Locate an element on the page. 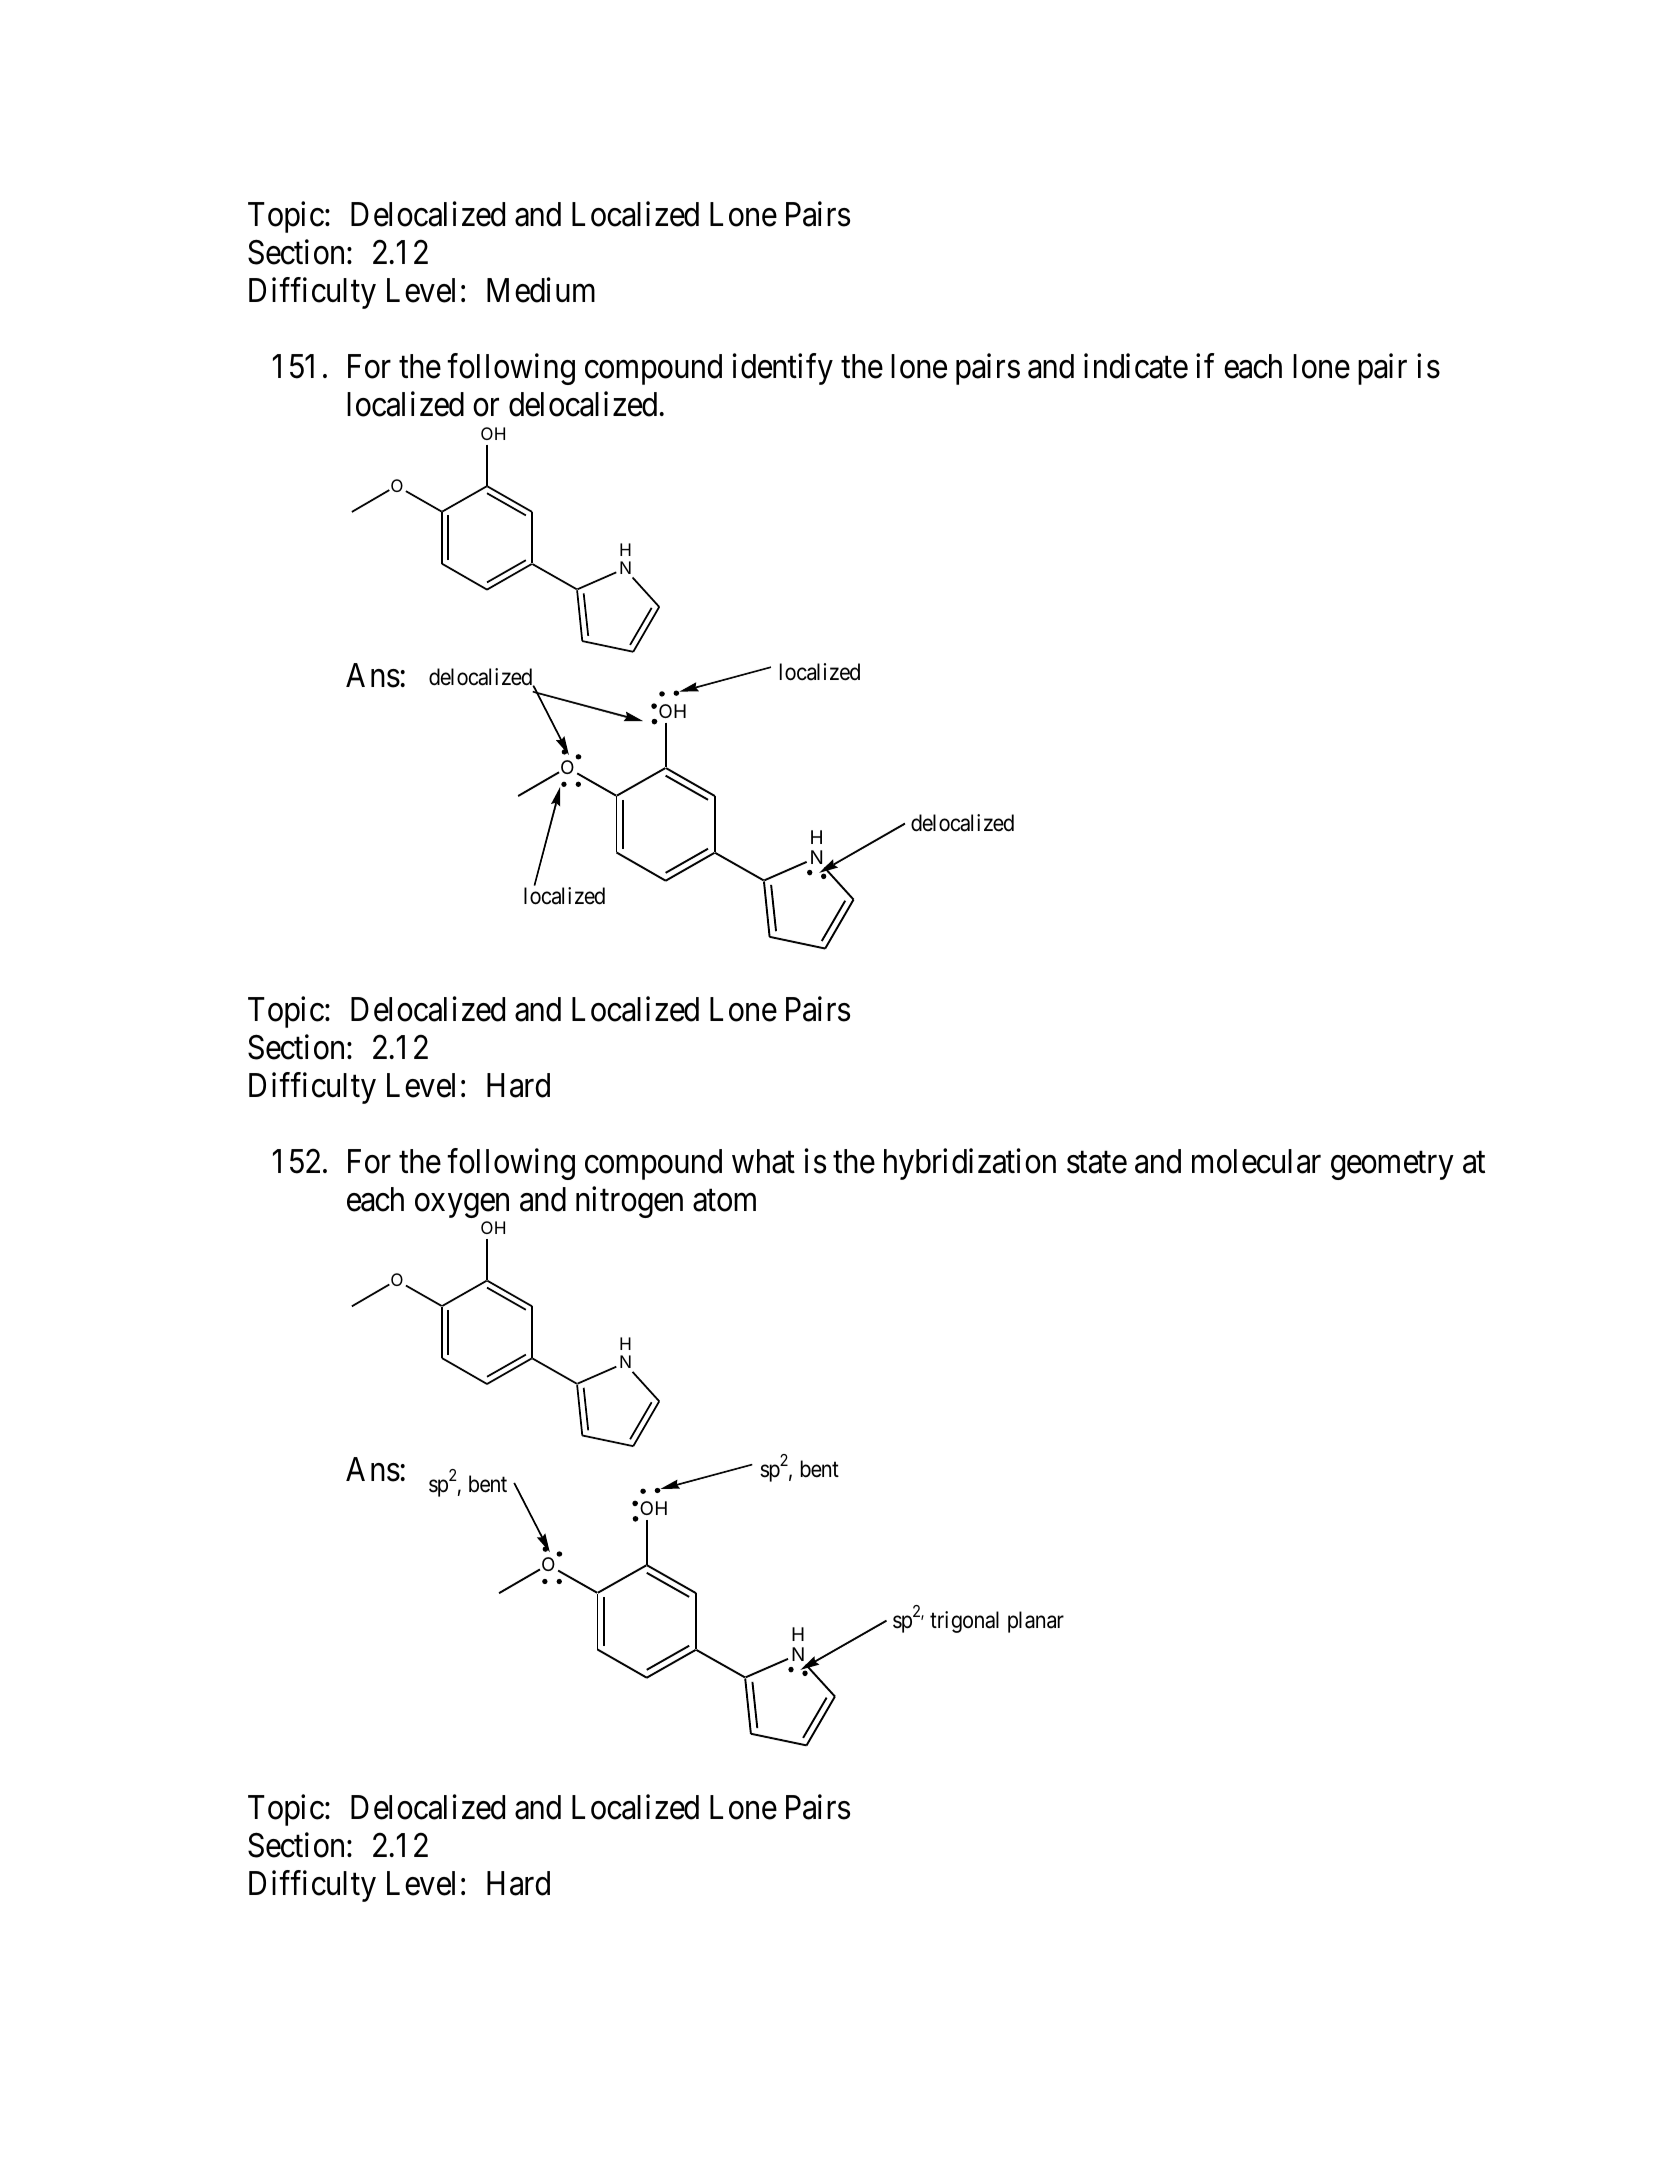 The image size is (1678, 2171). hybridization is located at coordinates (970, 1164).
